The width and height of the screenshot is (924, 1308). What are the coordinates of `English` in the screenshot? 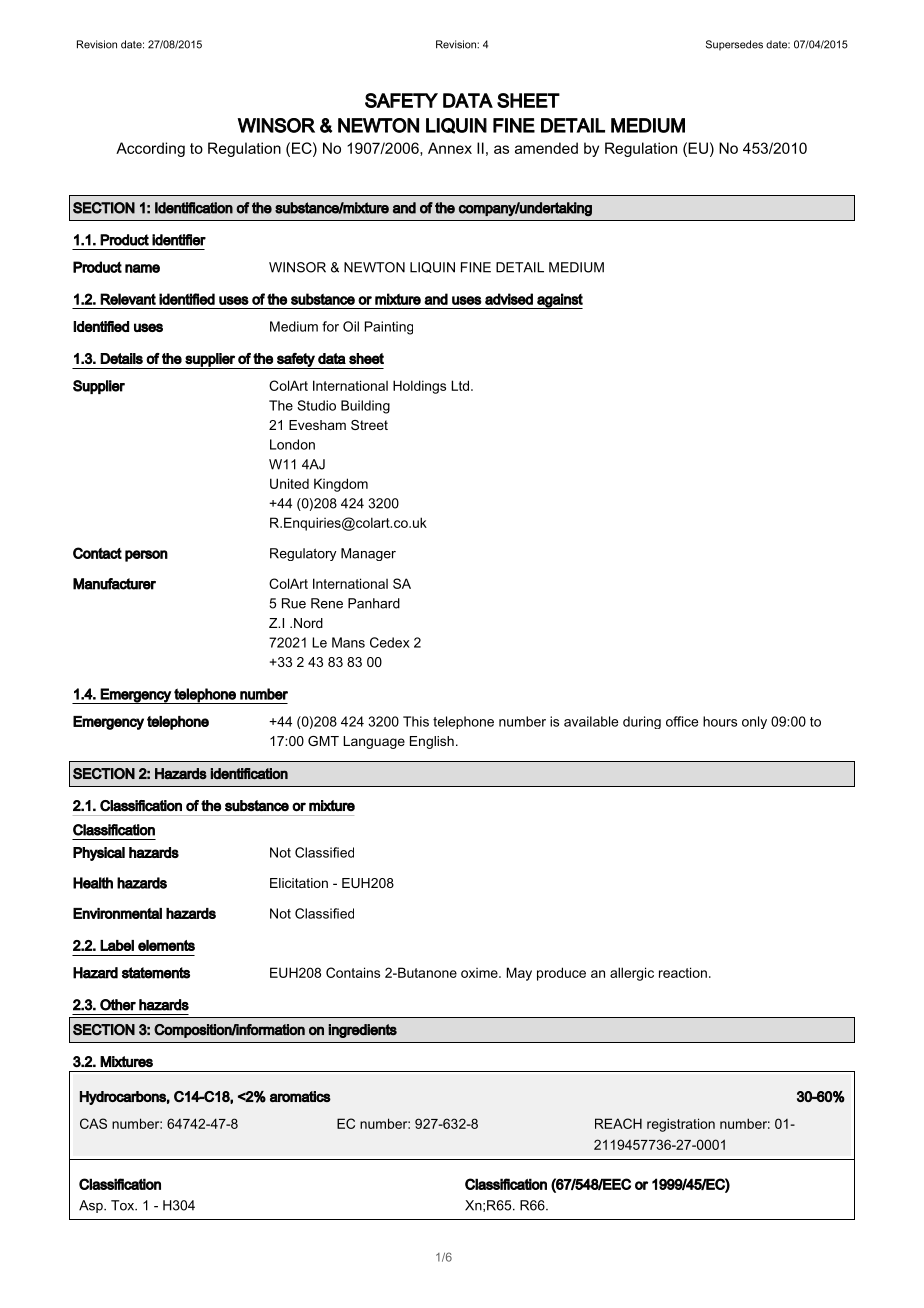 It's located at (432, 742).
